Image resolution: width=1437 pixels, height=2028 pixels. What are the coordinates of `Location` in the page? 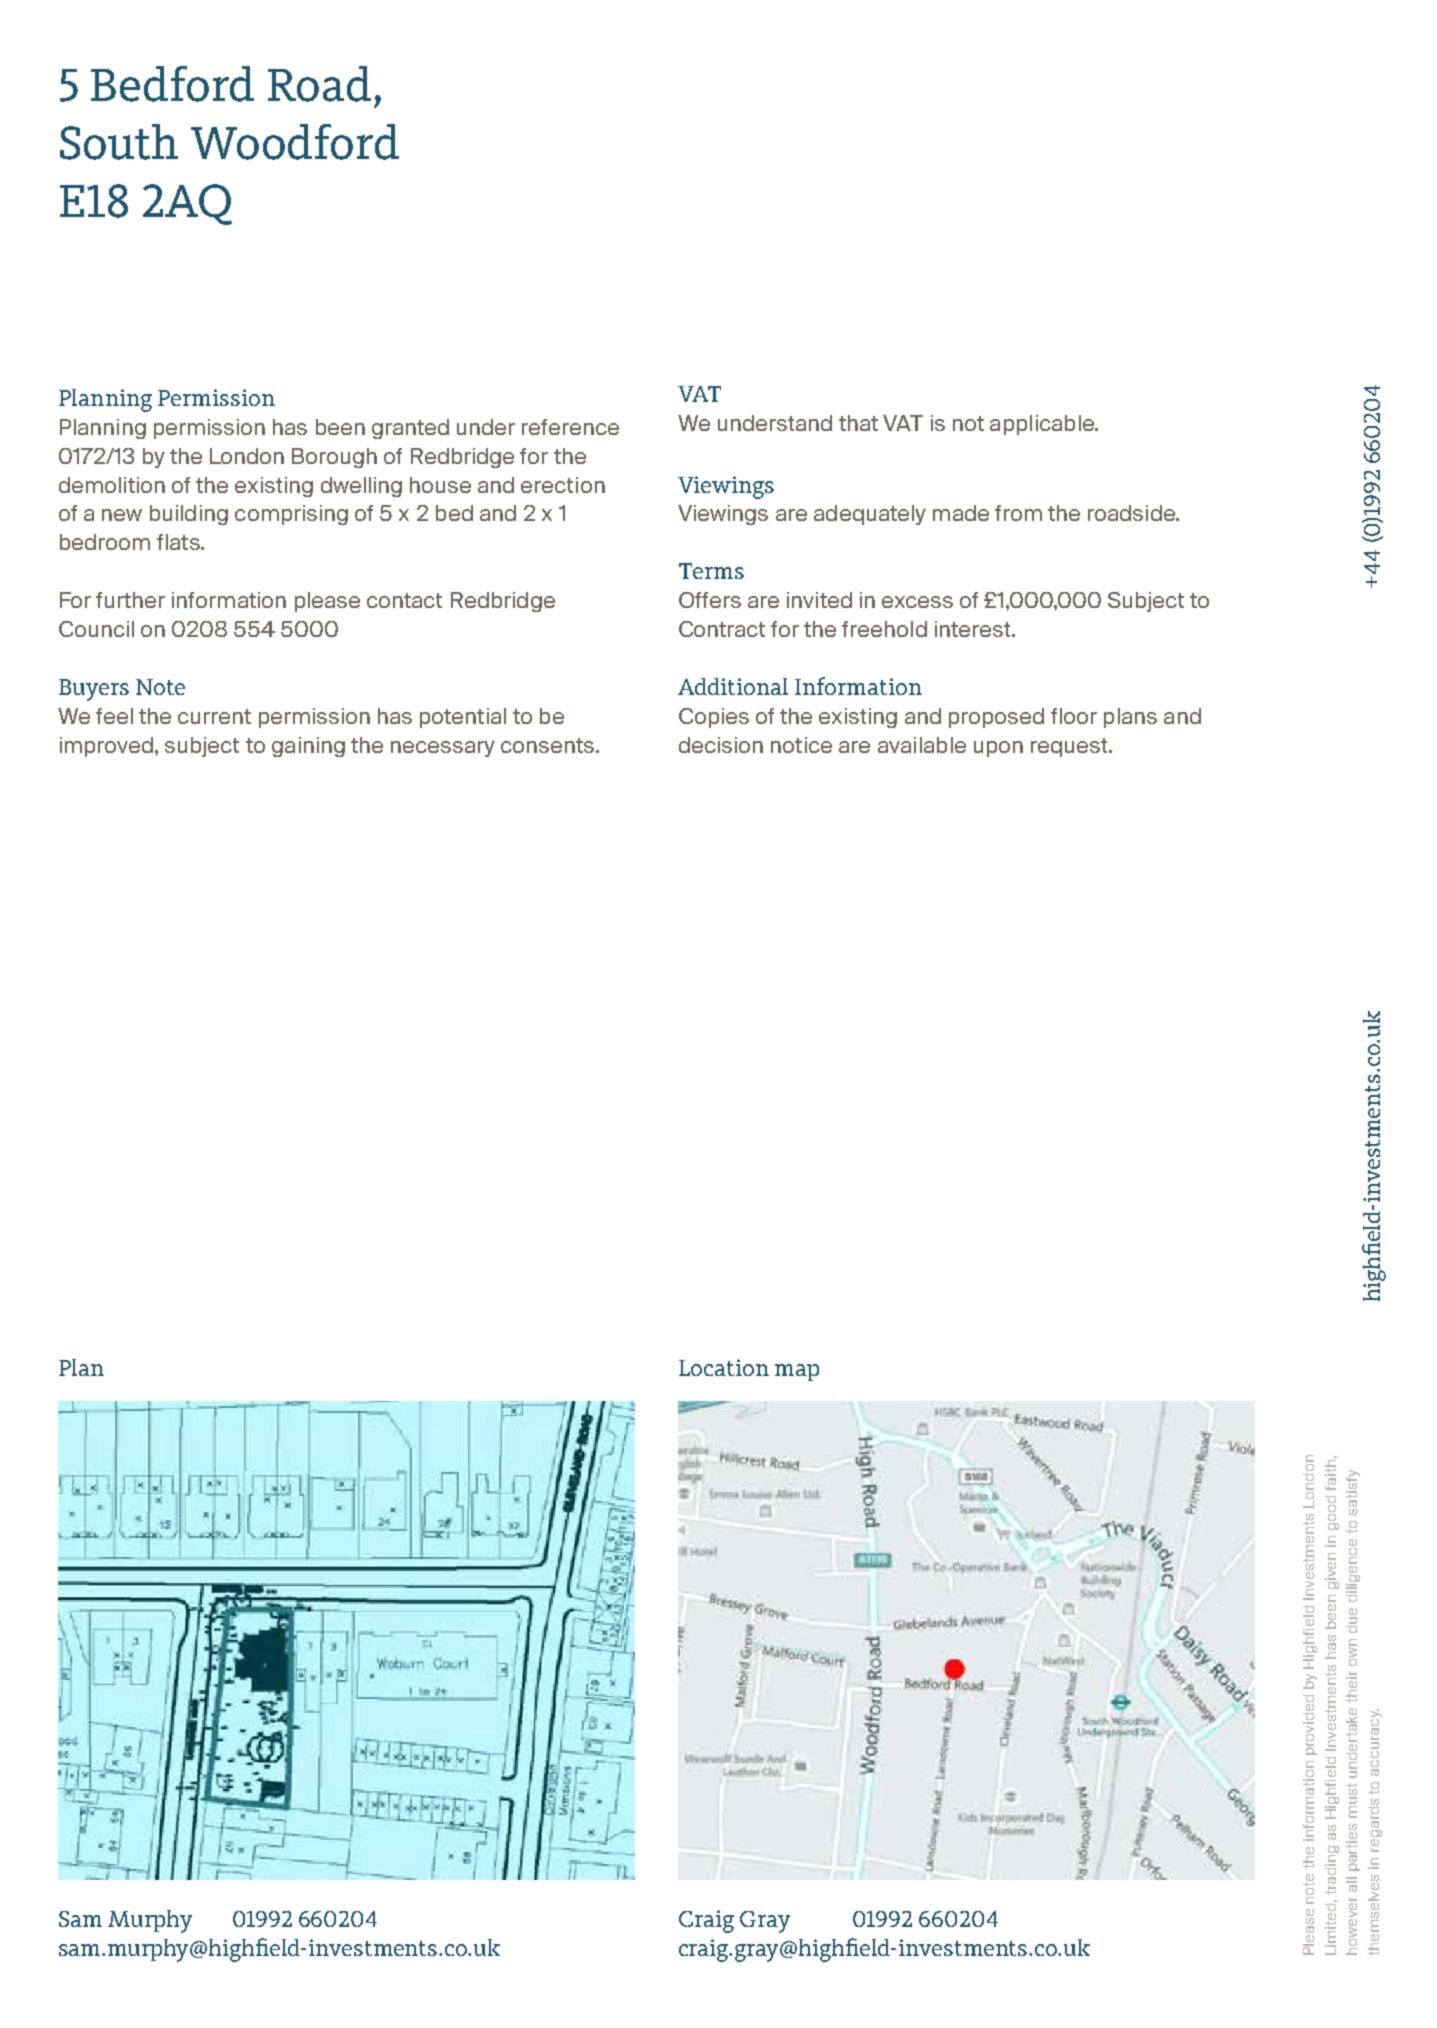 It's located at (724, 1367).
